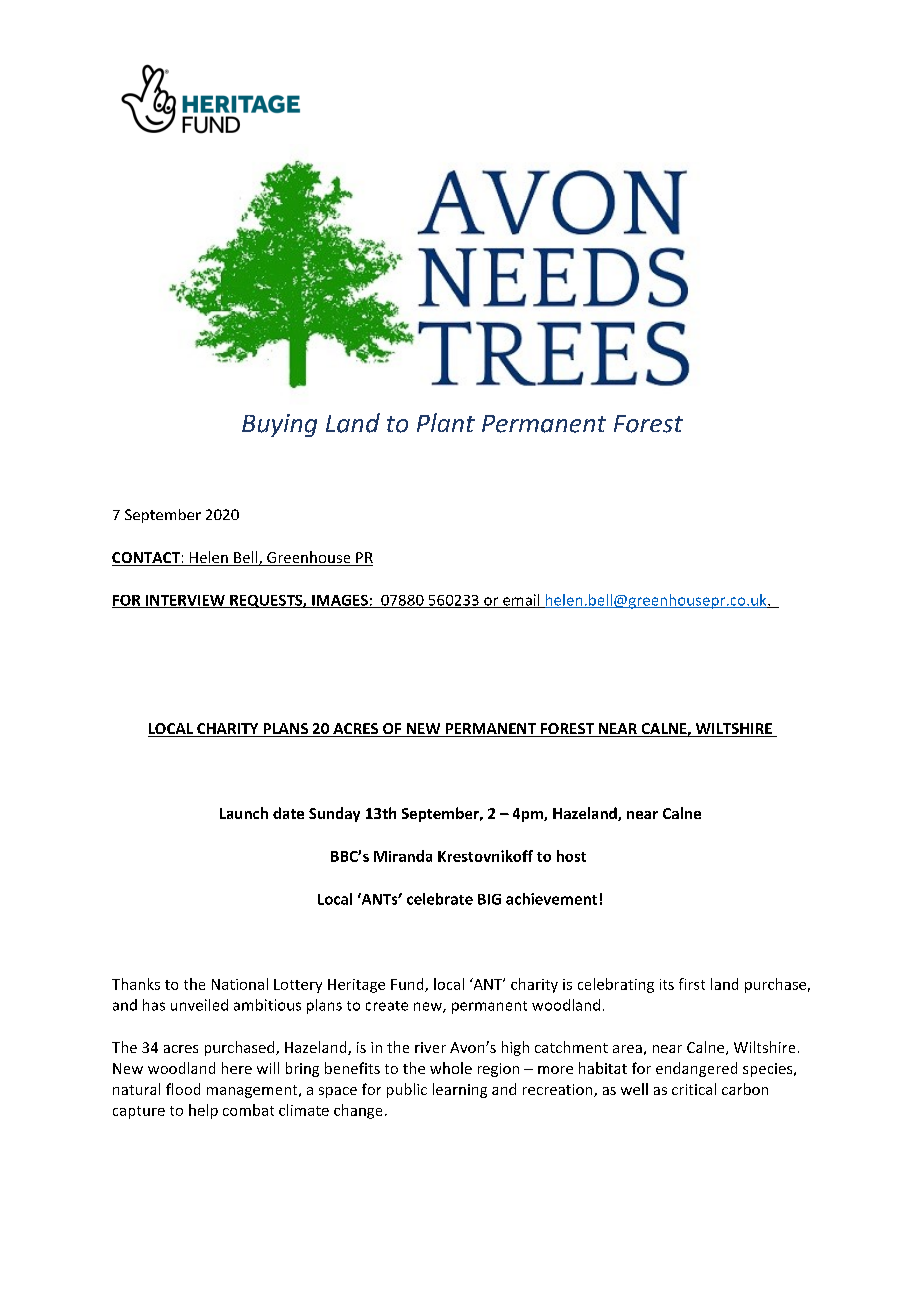 The image size is (924, 1308). What do you see at coordinates (571, 856) in the screenshot?
I see `host` at bounding box center [571, 856].
